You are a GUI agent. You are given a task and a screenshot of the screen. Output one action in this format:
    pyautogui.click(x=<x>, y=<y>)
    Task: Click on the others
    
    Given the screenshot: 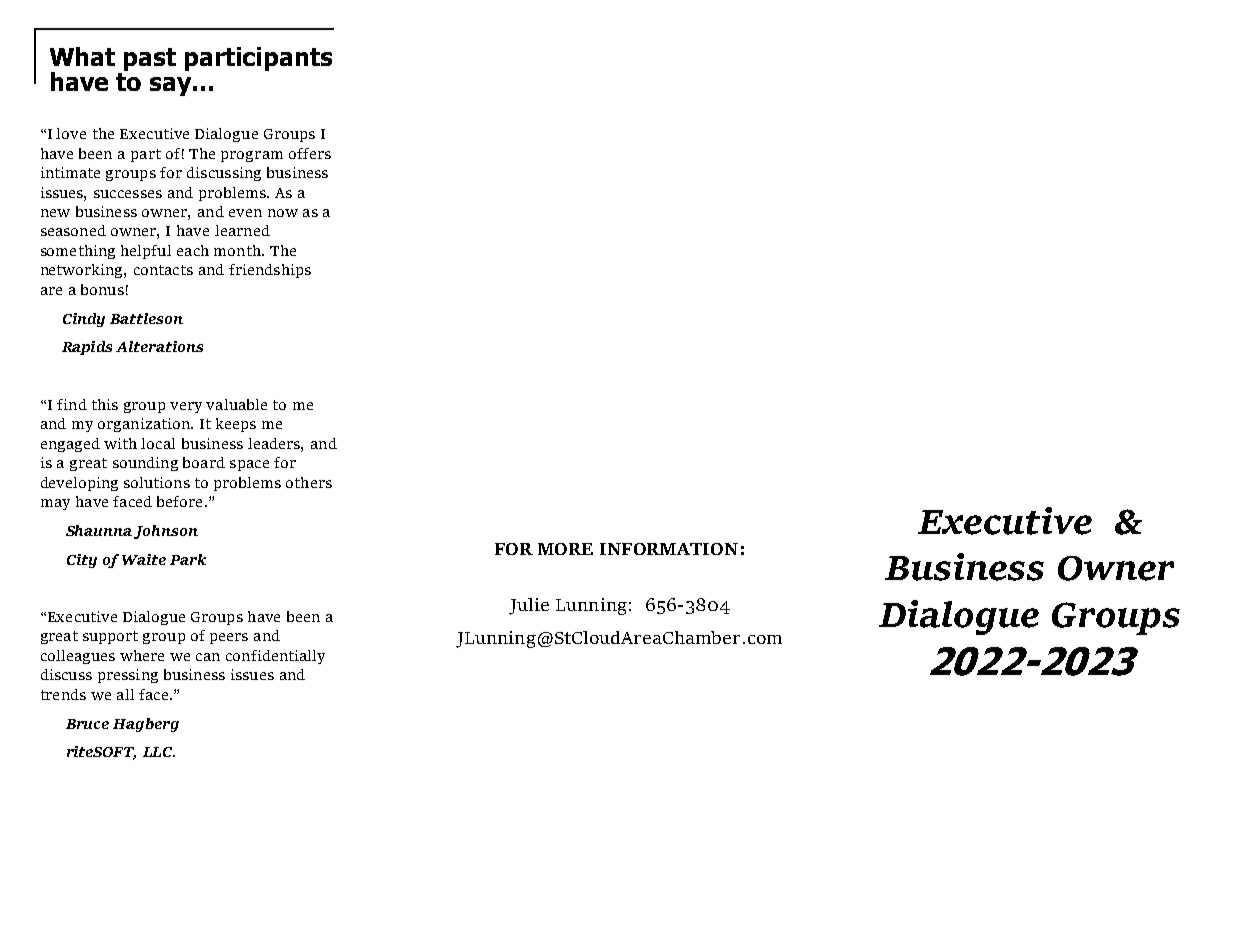 What is the action you would take?
    pyautogui.click(x=309, y=482)
